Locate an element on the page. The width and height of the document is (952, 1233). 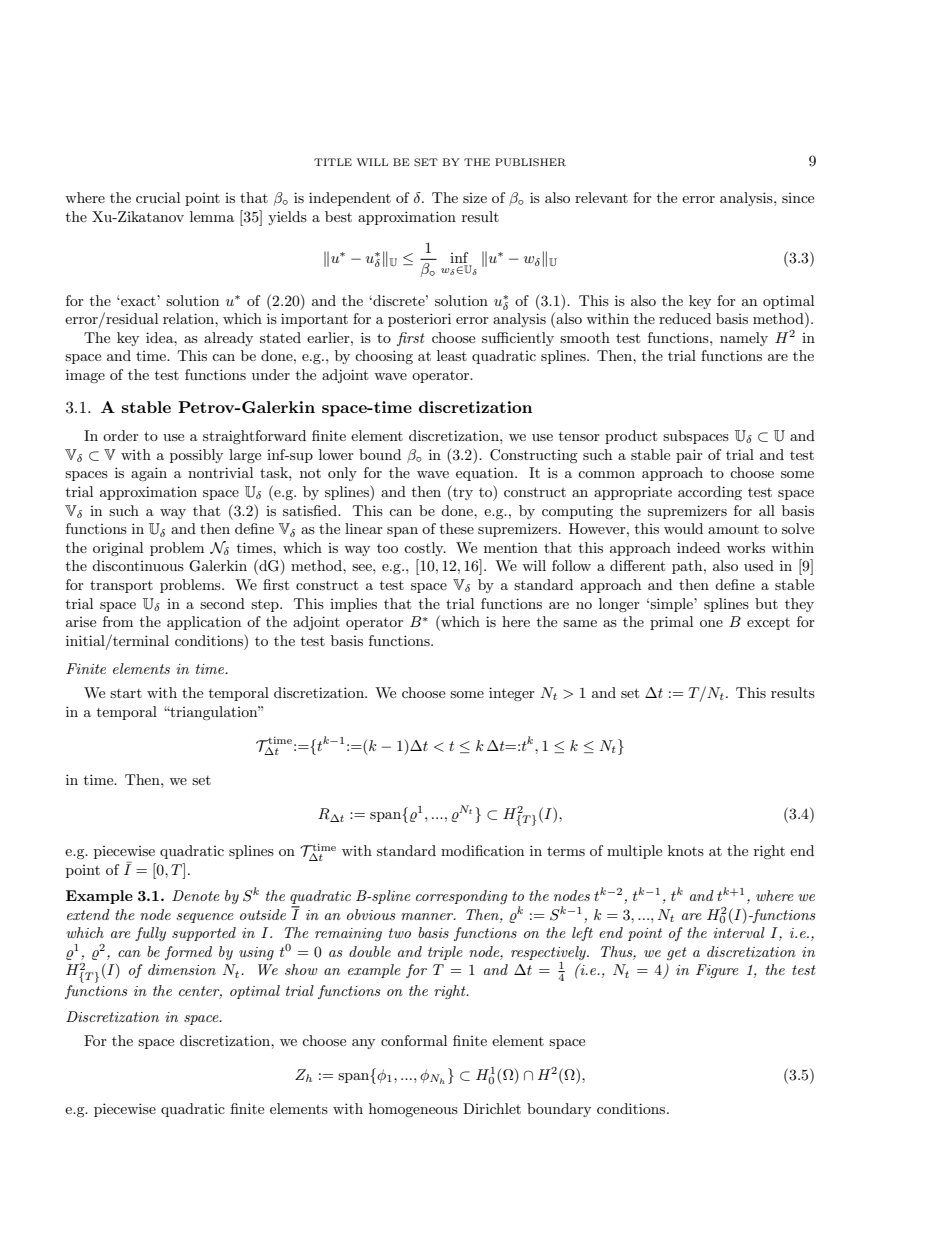
size is located at coordinates (475, 198).
